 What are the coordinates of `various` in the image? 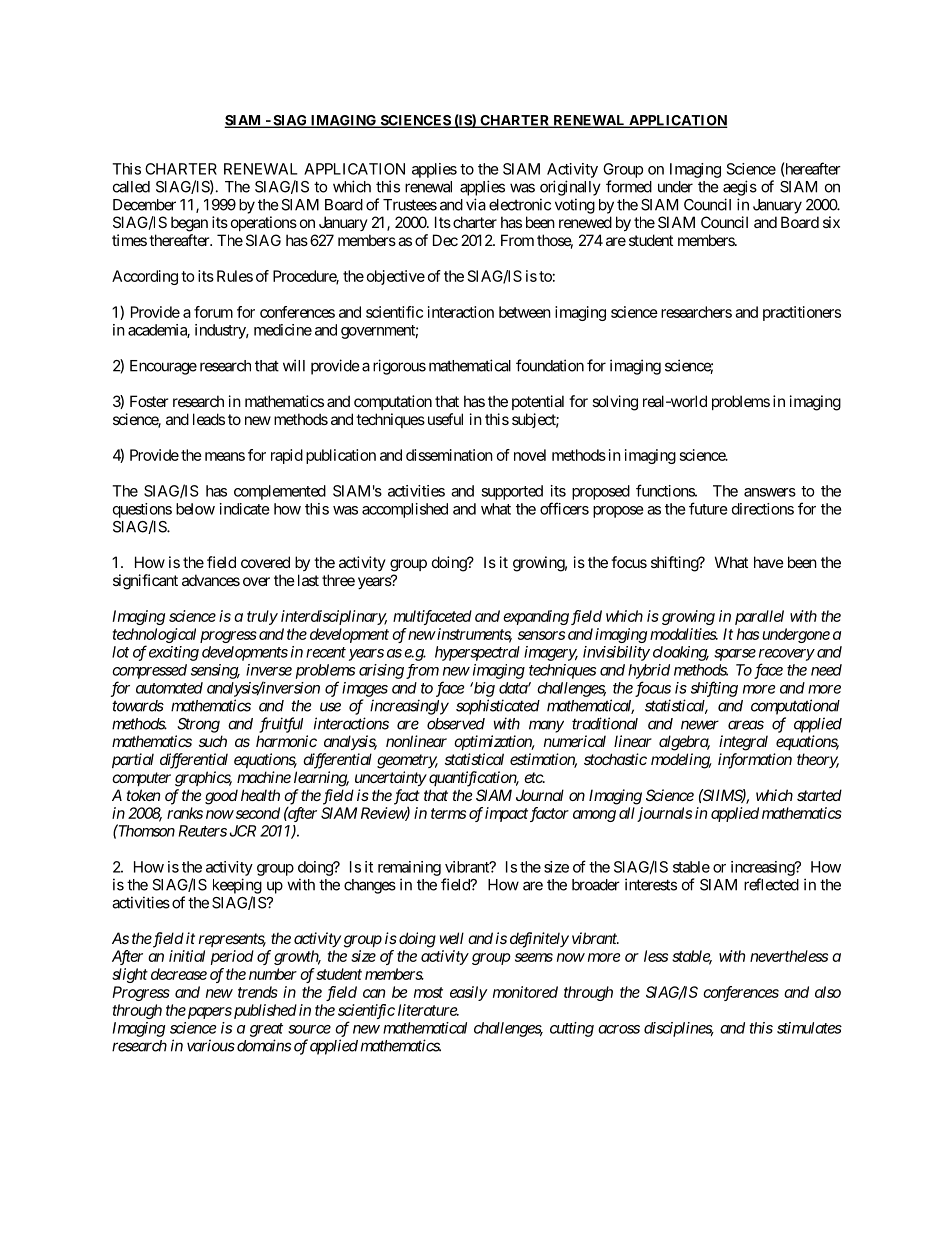 It's located at (211, 1045).
